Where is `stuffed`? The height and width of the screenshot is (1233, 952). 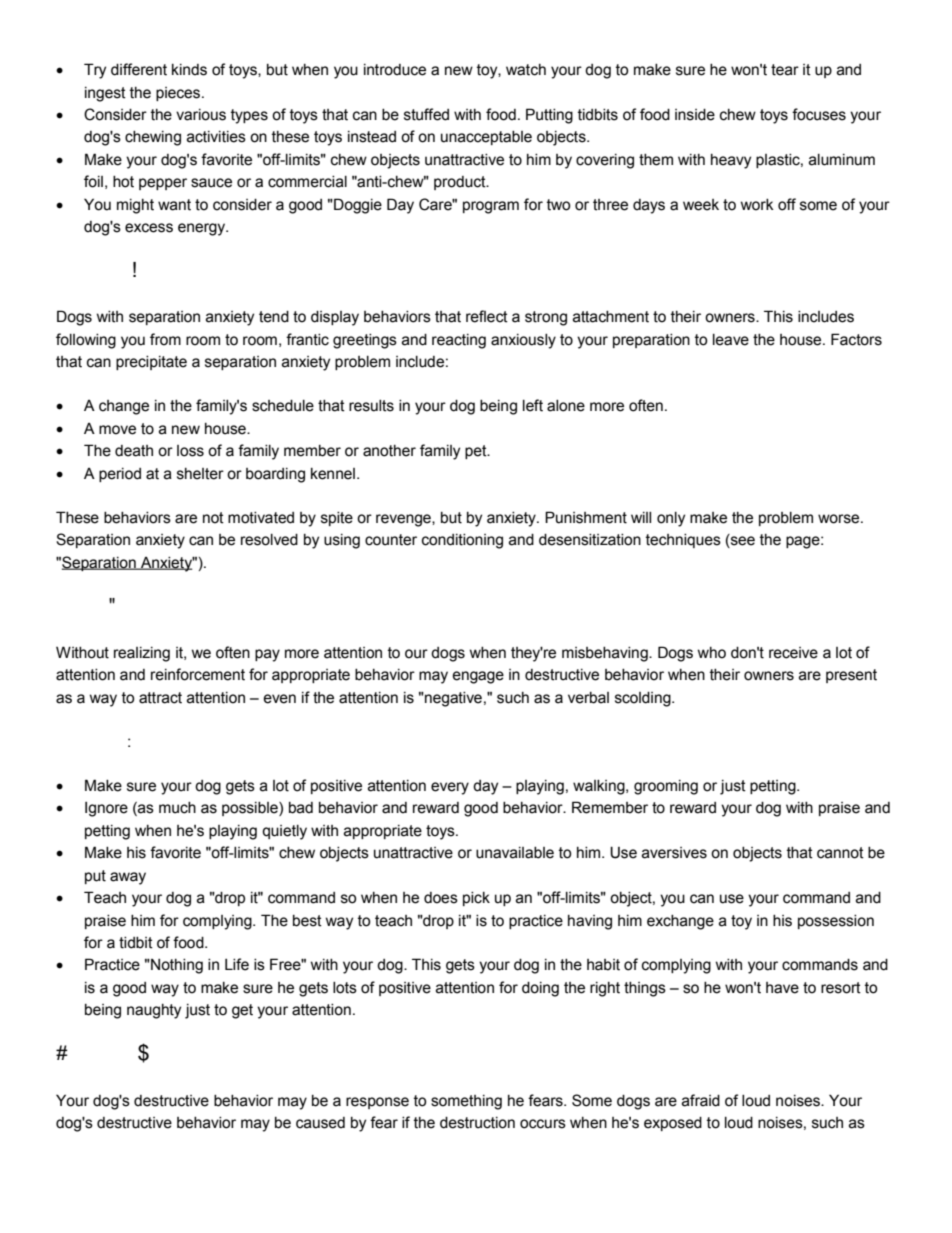 stuffed is located at coordinates (426, 114).
